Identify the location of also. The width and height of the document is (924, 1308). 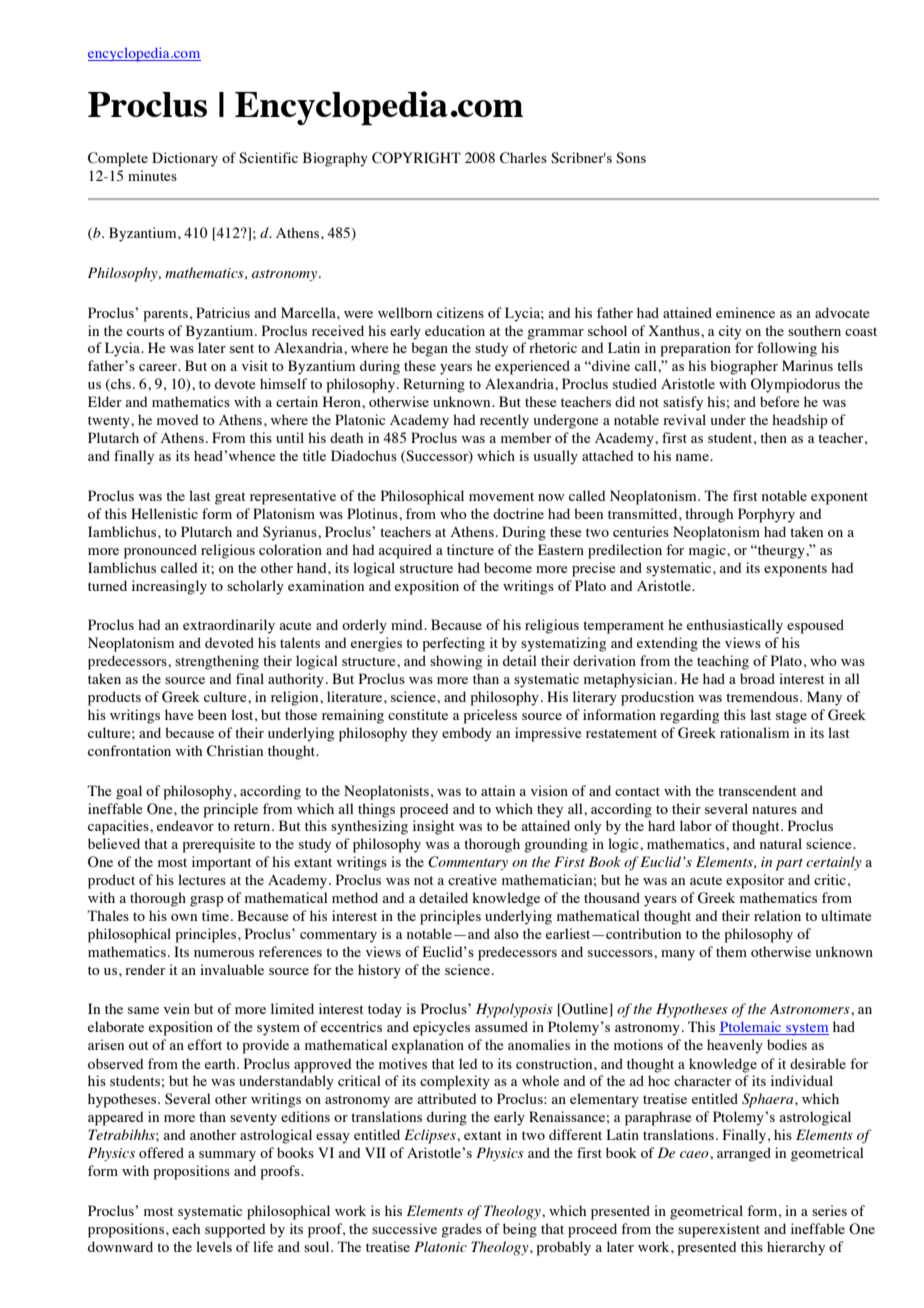
(506, 933).
